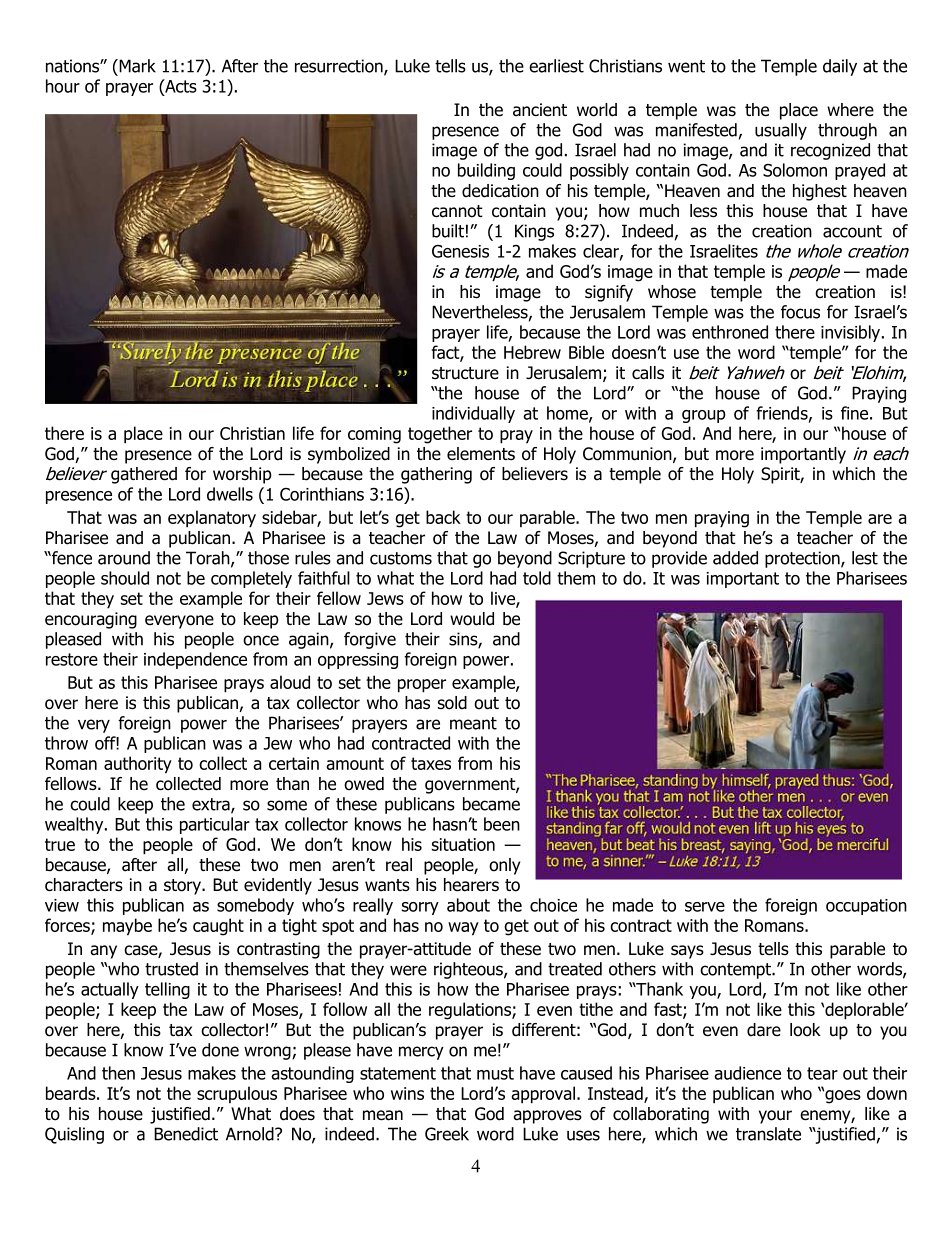 The height and width of the screenshot is (1233, 952). I want to click on occupation, so click(866, 907).
